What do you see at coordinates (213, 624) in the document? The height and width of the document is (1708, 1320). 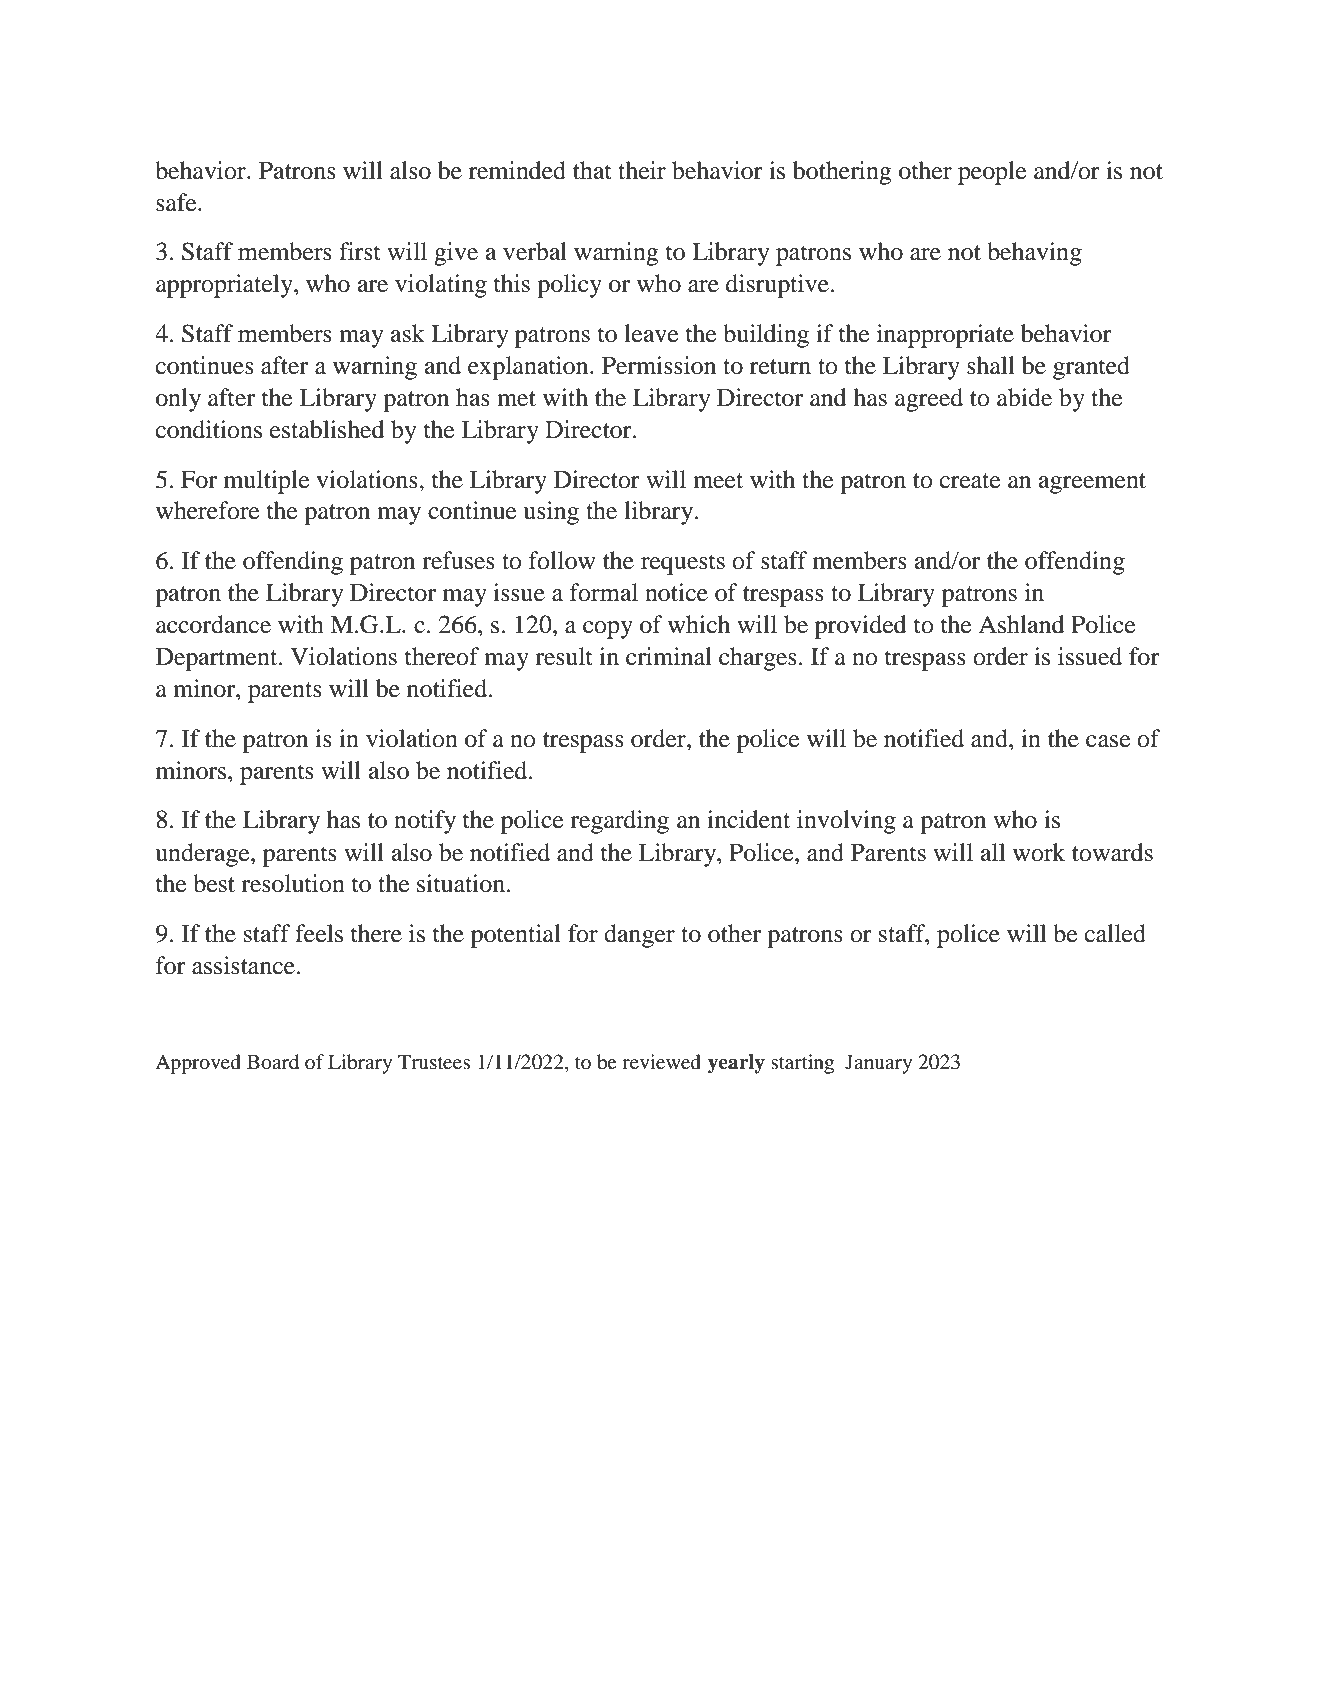 I see `accordance` at bounding box center [213, 624].
